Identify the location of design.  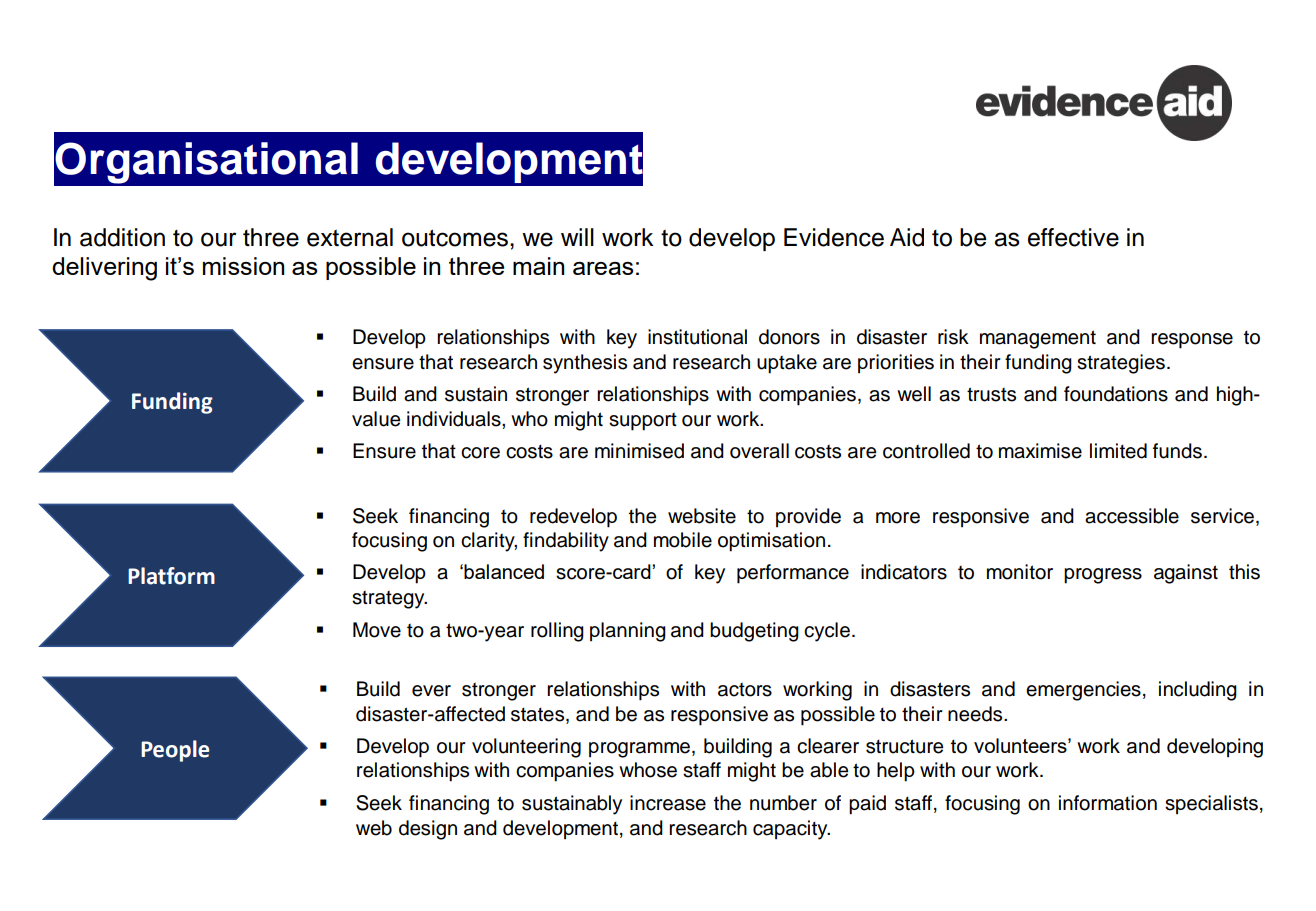
(428, 830).
